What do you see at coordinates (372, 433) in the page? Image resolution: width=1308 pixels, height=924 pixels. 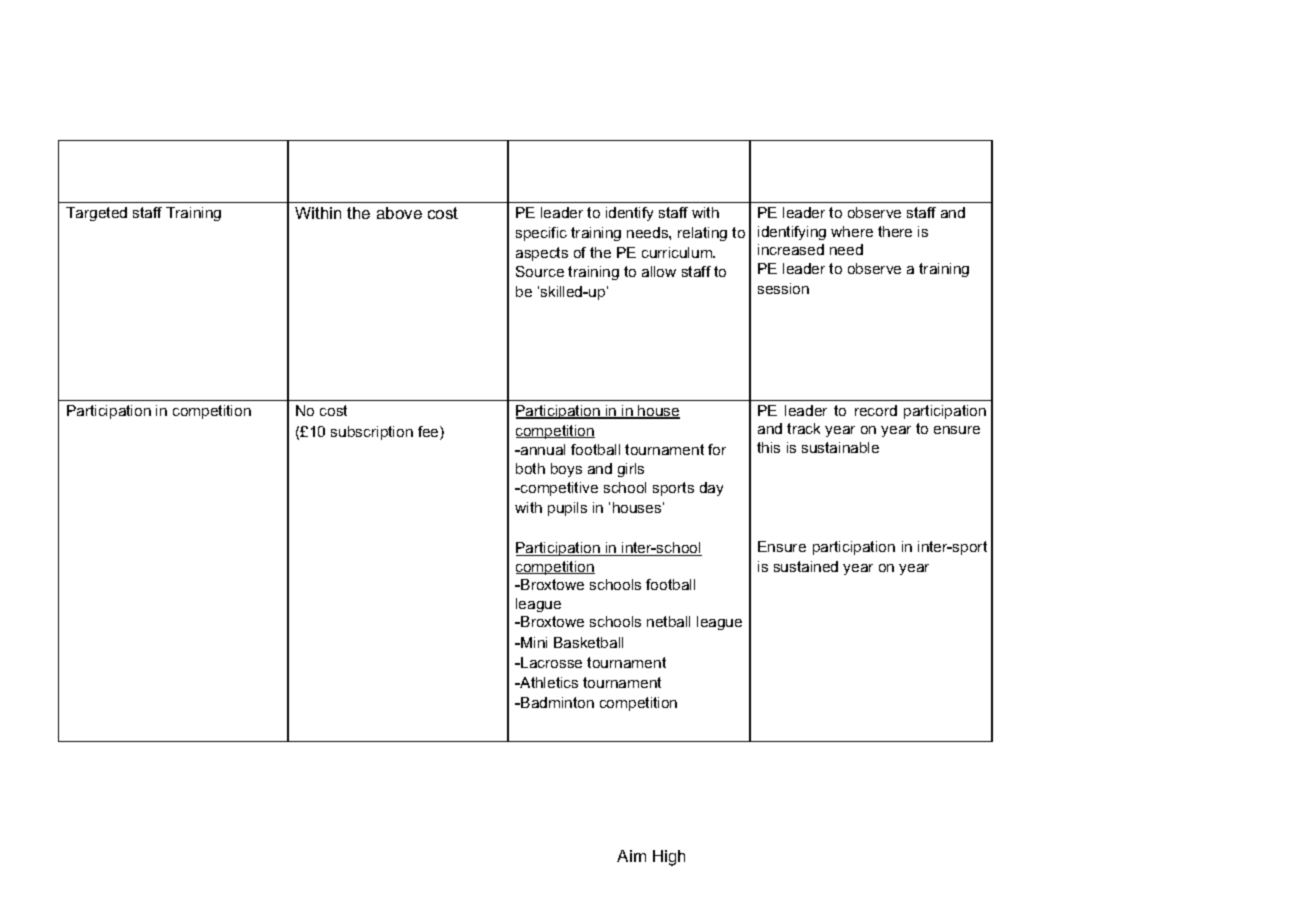 I see `subscription` at bounding box center [372, 433].
